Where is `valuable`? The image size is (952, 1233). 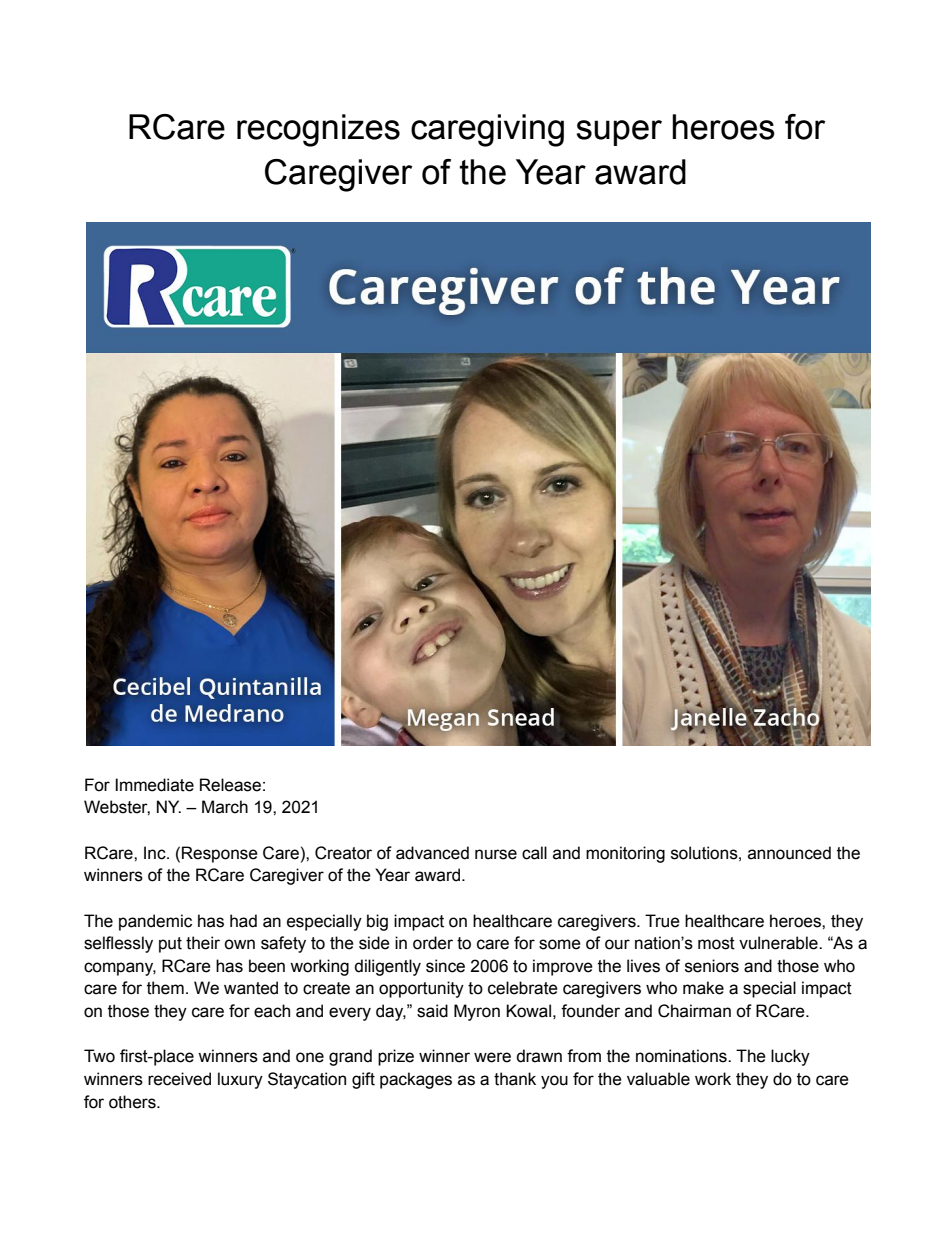
valuable is located at coordinates (658, 1079).
